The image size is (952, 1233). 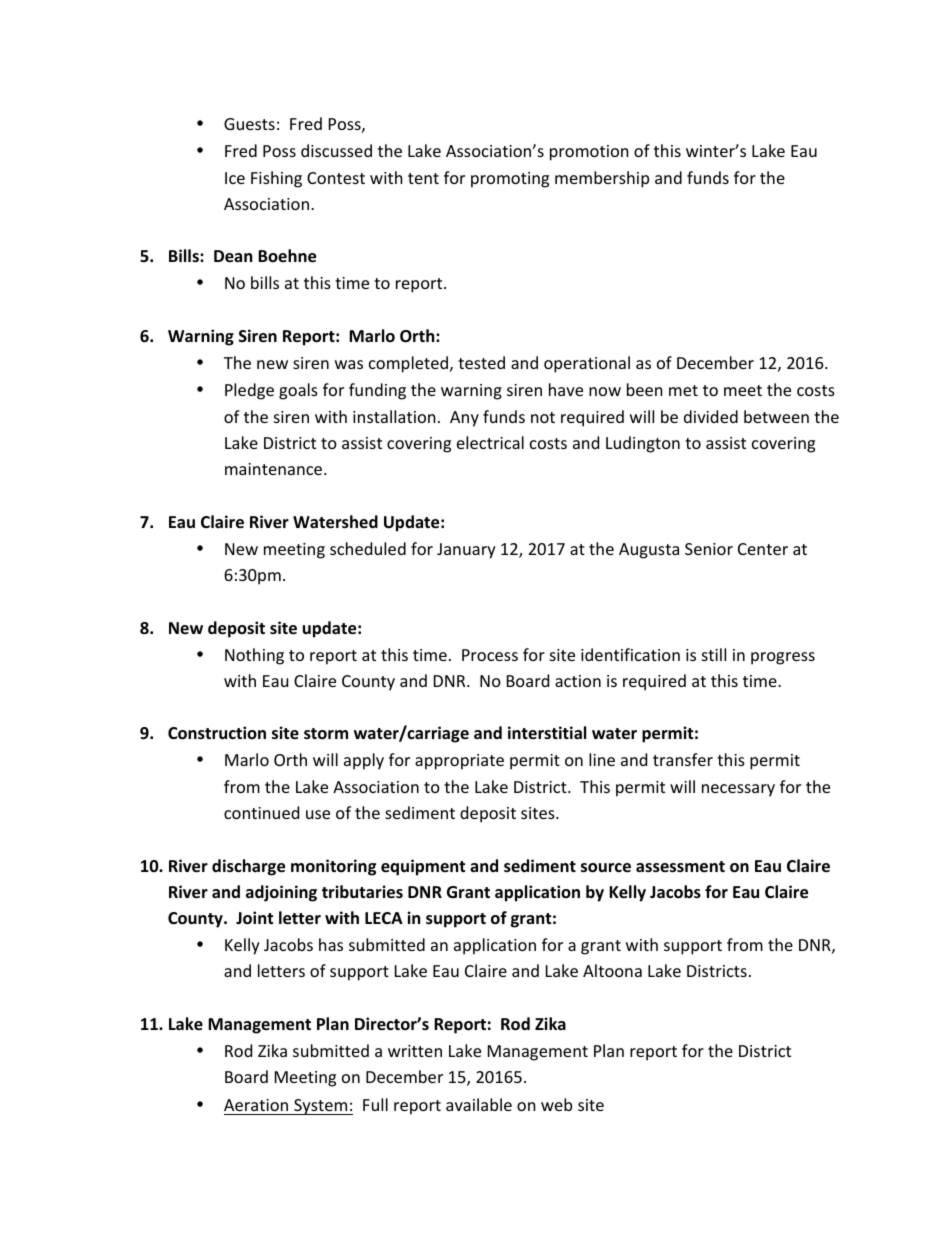 I want to click on membership, so click(x=602, y=179).
